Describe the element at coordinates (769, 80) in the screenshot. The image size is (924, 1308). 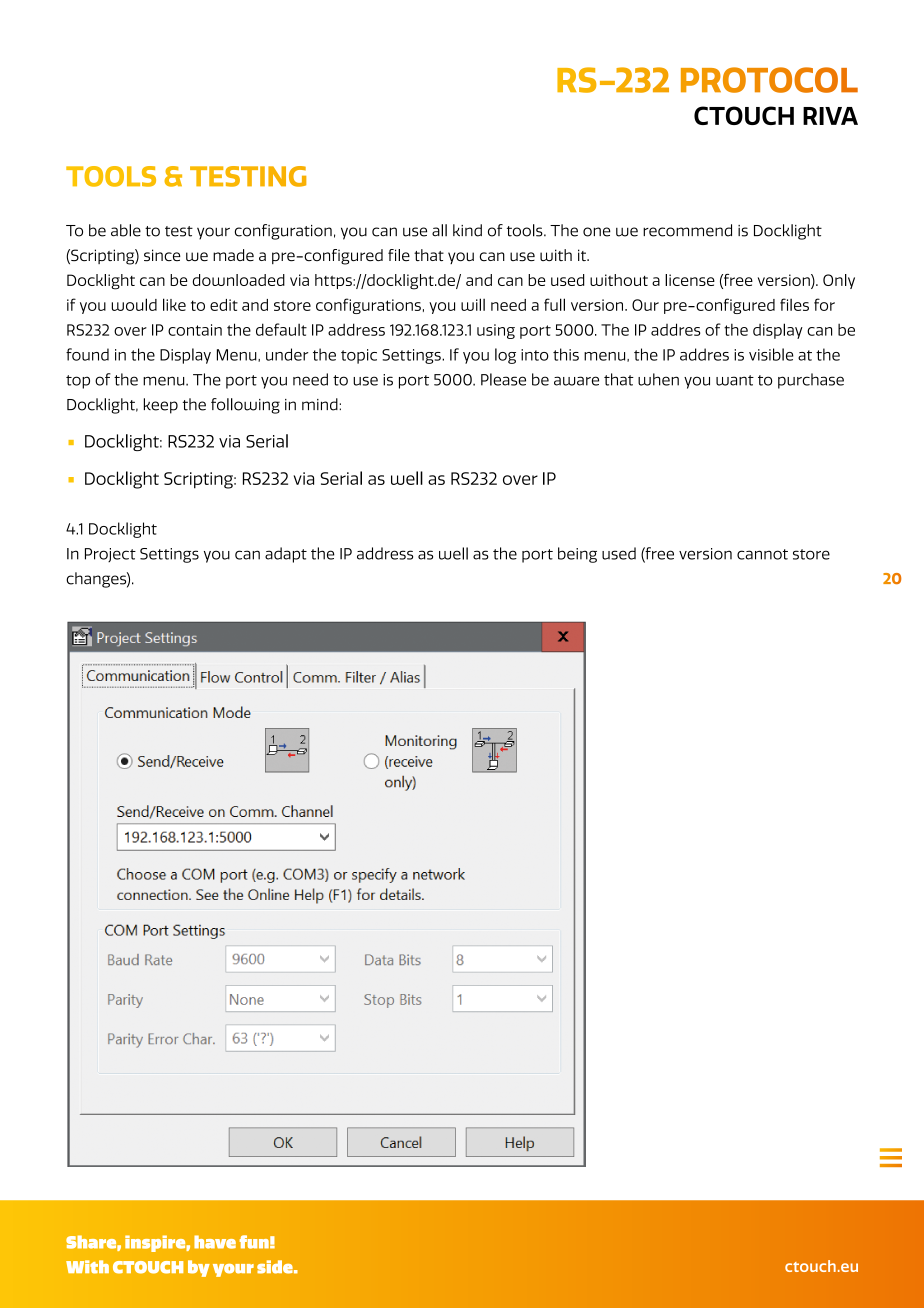
I see `PROTOCOL` at that location.
